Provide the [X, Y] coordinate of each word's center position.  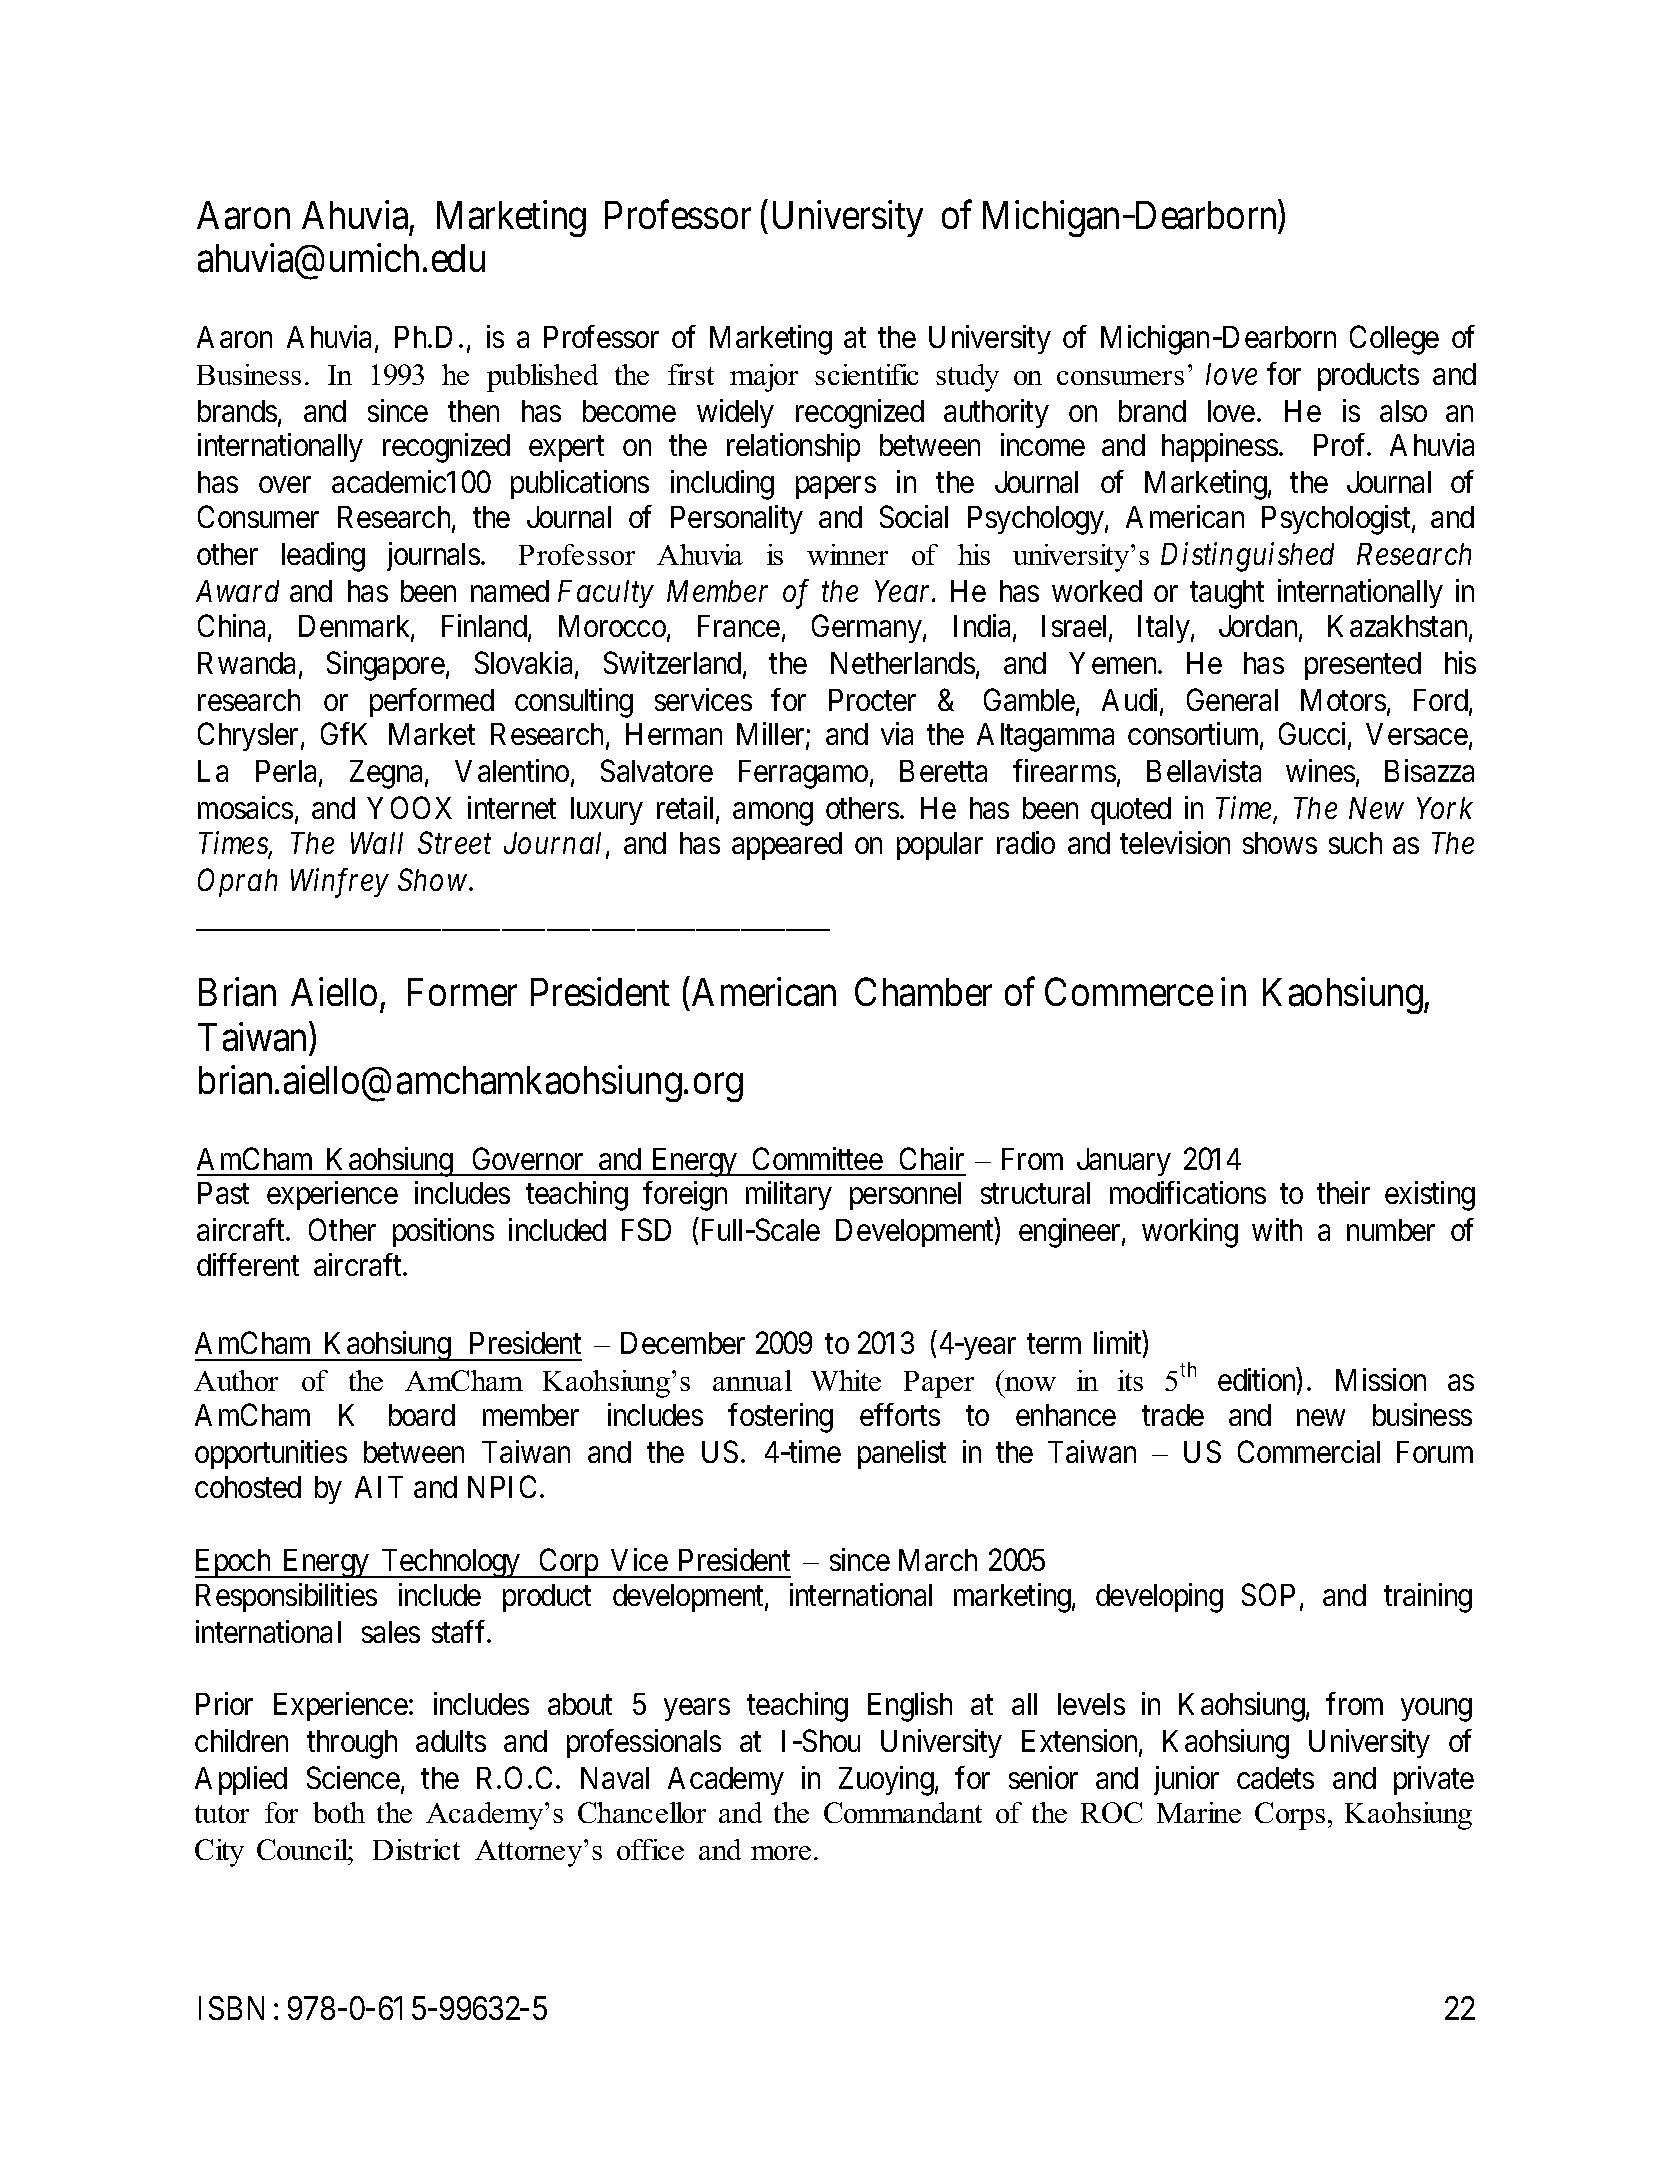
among [773, 814]
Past [223, 1193]
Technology [451, 1563]
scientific [866, 374]
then [473, 411]
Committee [818, 1158]
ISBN [231, 2008]
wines [1320, 770]
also [1403, 411]
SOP [1268, 1594]
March [938, 1560]
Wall [377, 843]
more [781, 1853]
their [1343, 1193]
